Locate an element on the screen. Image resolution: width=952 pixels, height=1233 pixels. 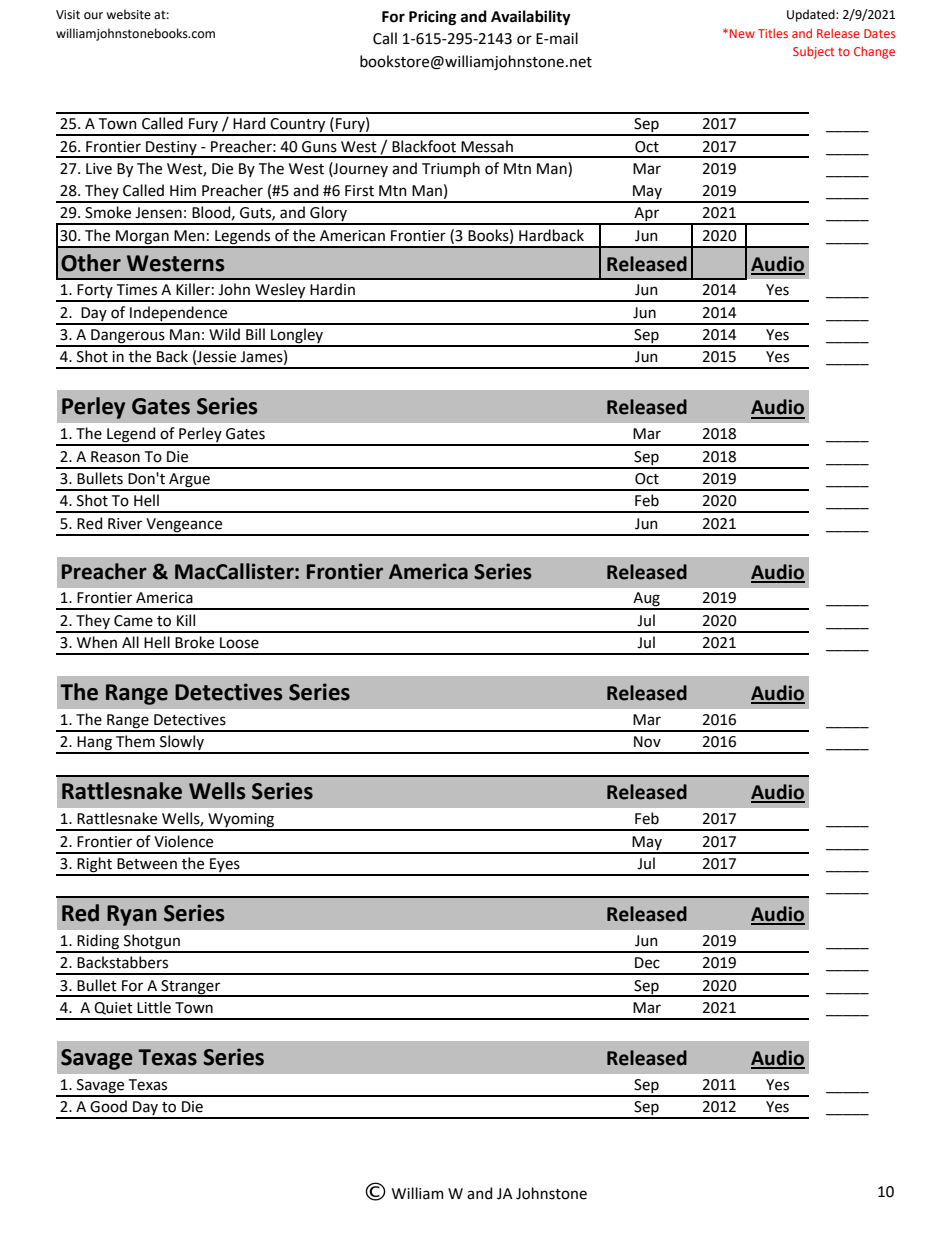
Nov is located at coordinates (647, 742).
